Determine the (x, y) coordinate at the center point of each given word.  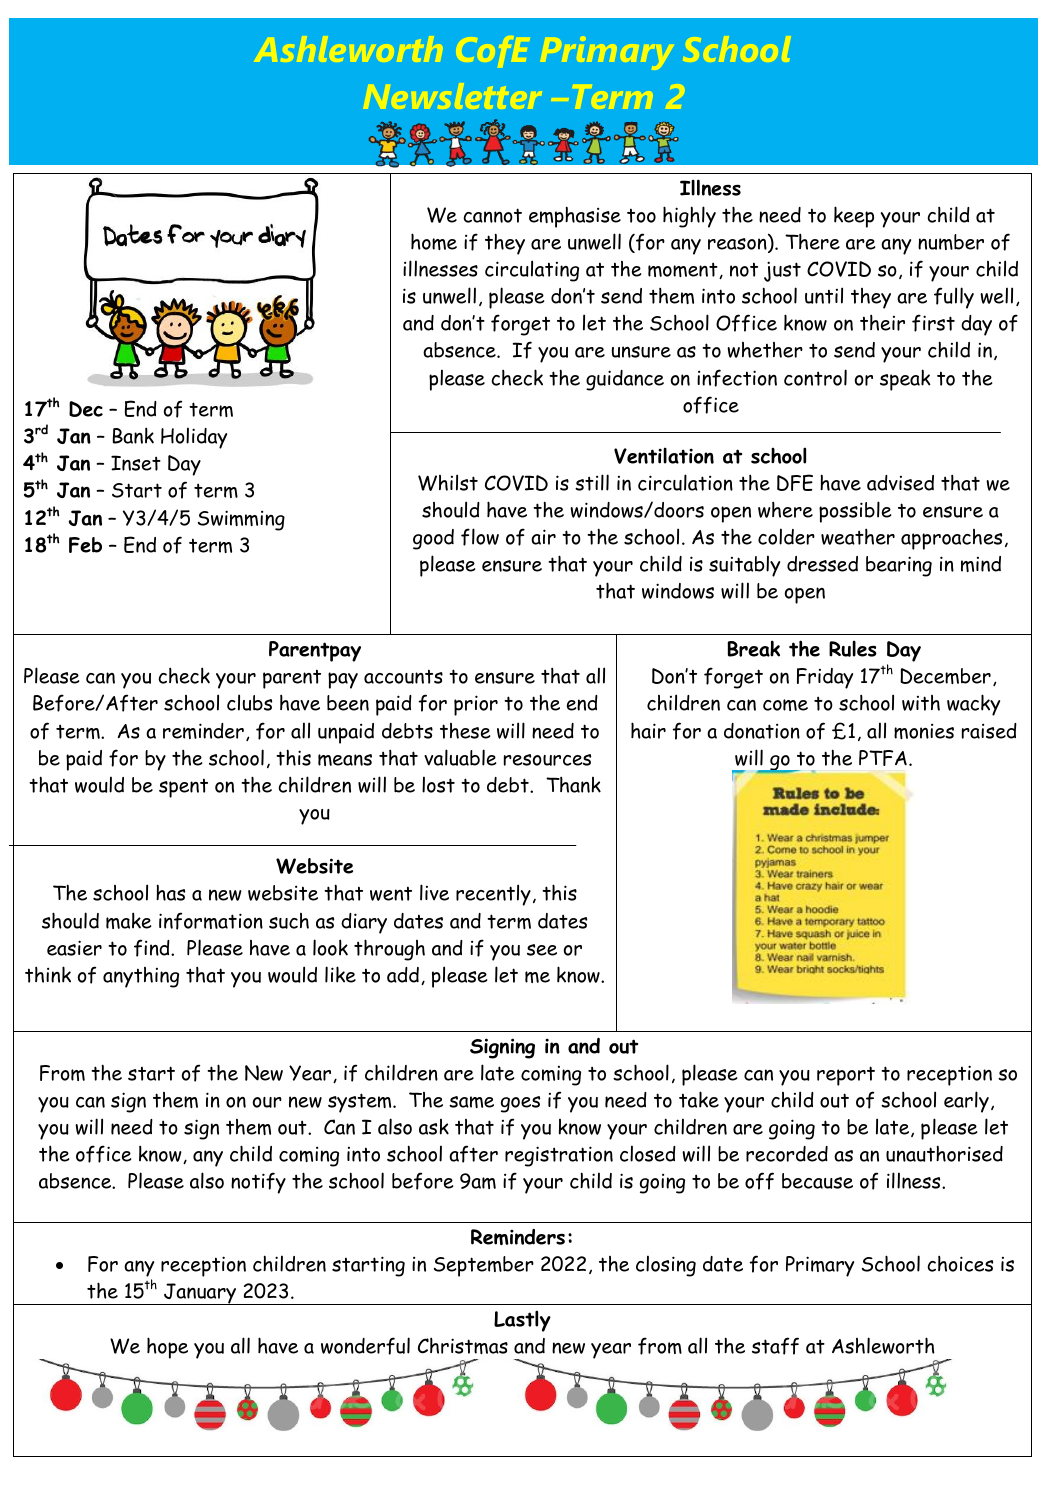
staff (775, 1346)
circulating (532, 271)
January (200, 1294)
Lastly (522, 1321)
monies (924, 731)
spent (183, 788)
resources (547, 760)
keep (854, 217)
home (434, 241)
